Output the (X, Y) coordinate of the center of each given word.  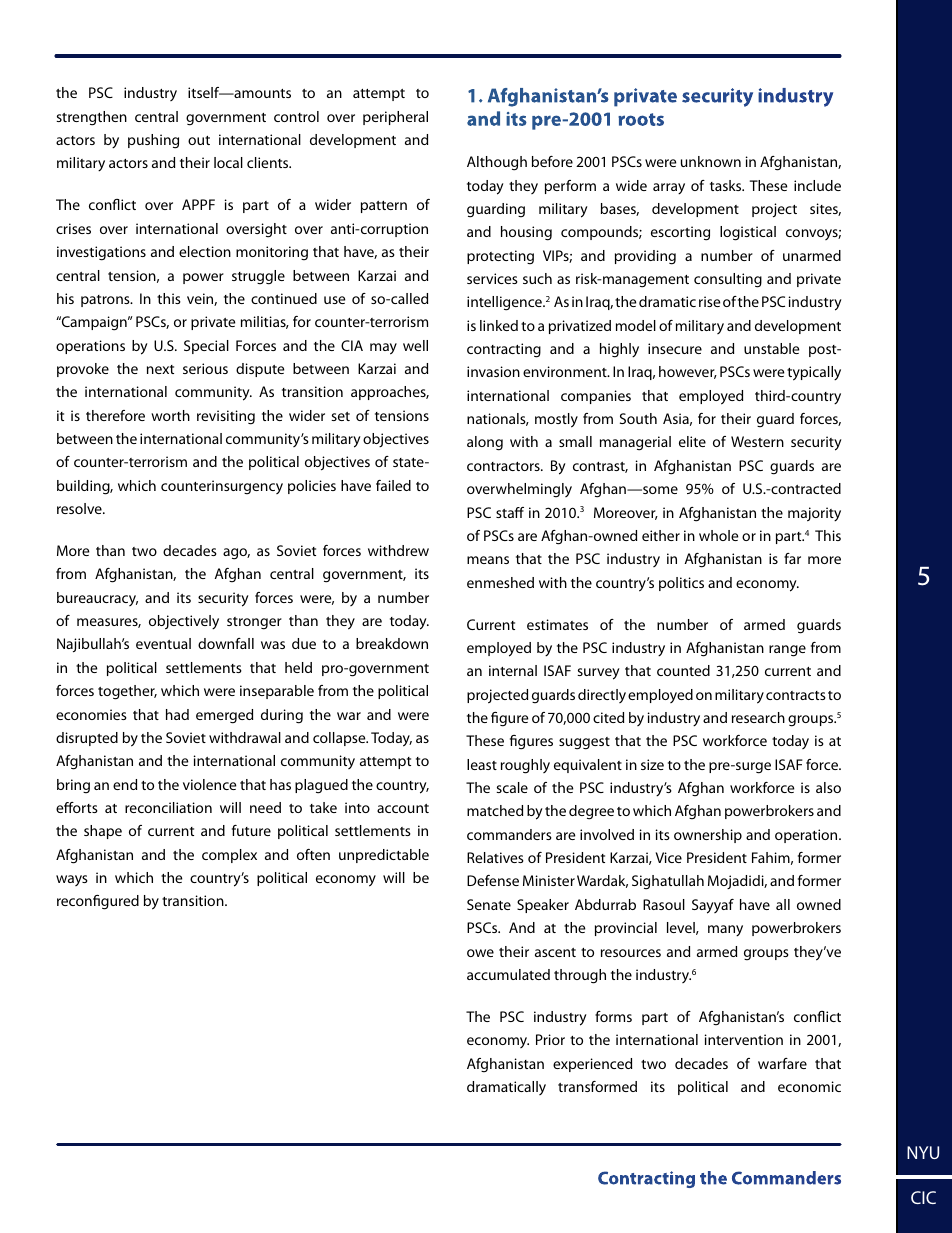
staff (510, 512)
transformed (597, 1086)
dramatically (506, 1088)
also (828, 787)
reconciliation (168, 807)
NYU (923, 1152)
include (817, 185)
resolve (80, 508)
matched (495, 810)
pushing (153, 141)
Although (497, 163)
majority (814, 514)
